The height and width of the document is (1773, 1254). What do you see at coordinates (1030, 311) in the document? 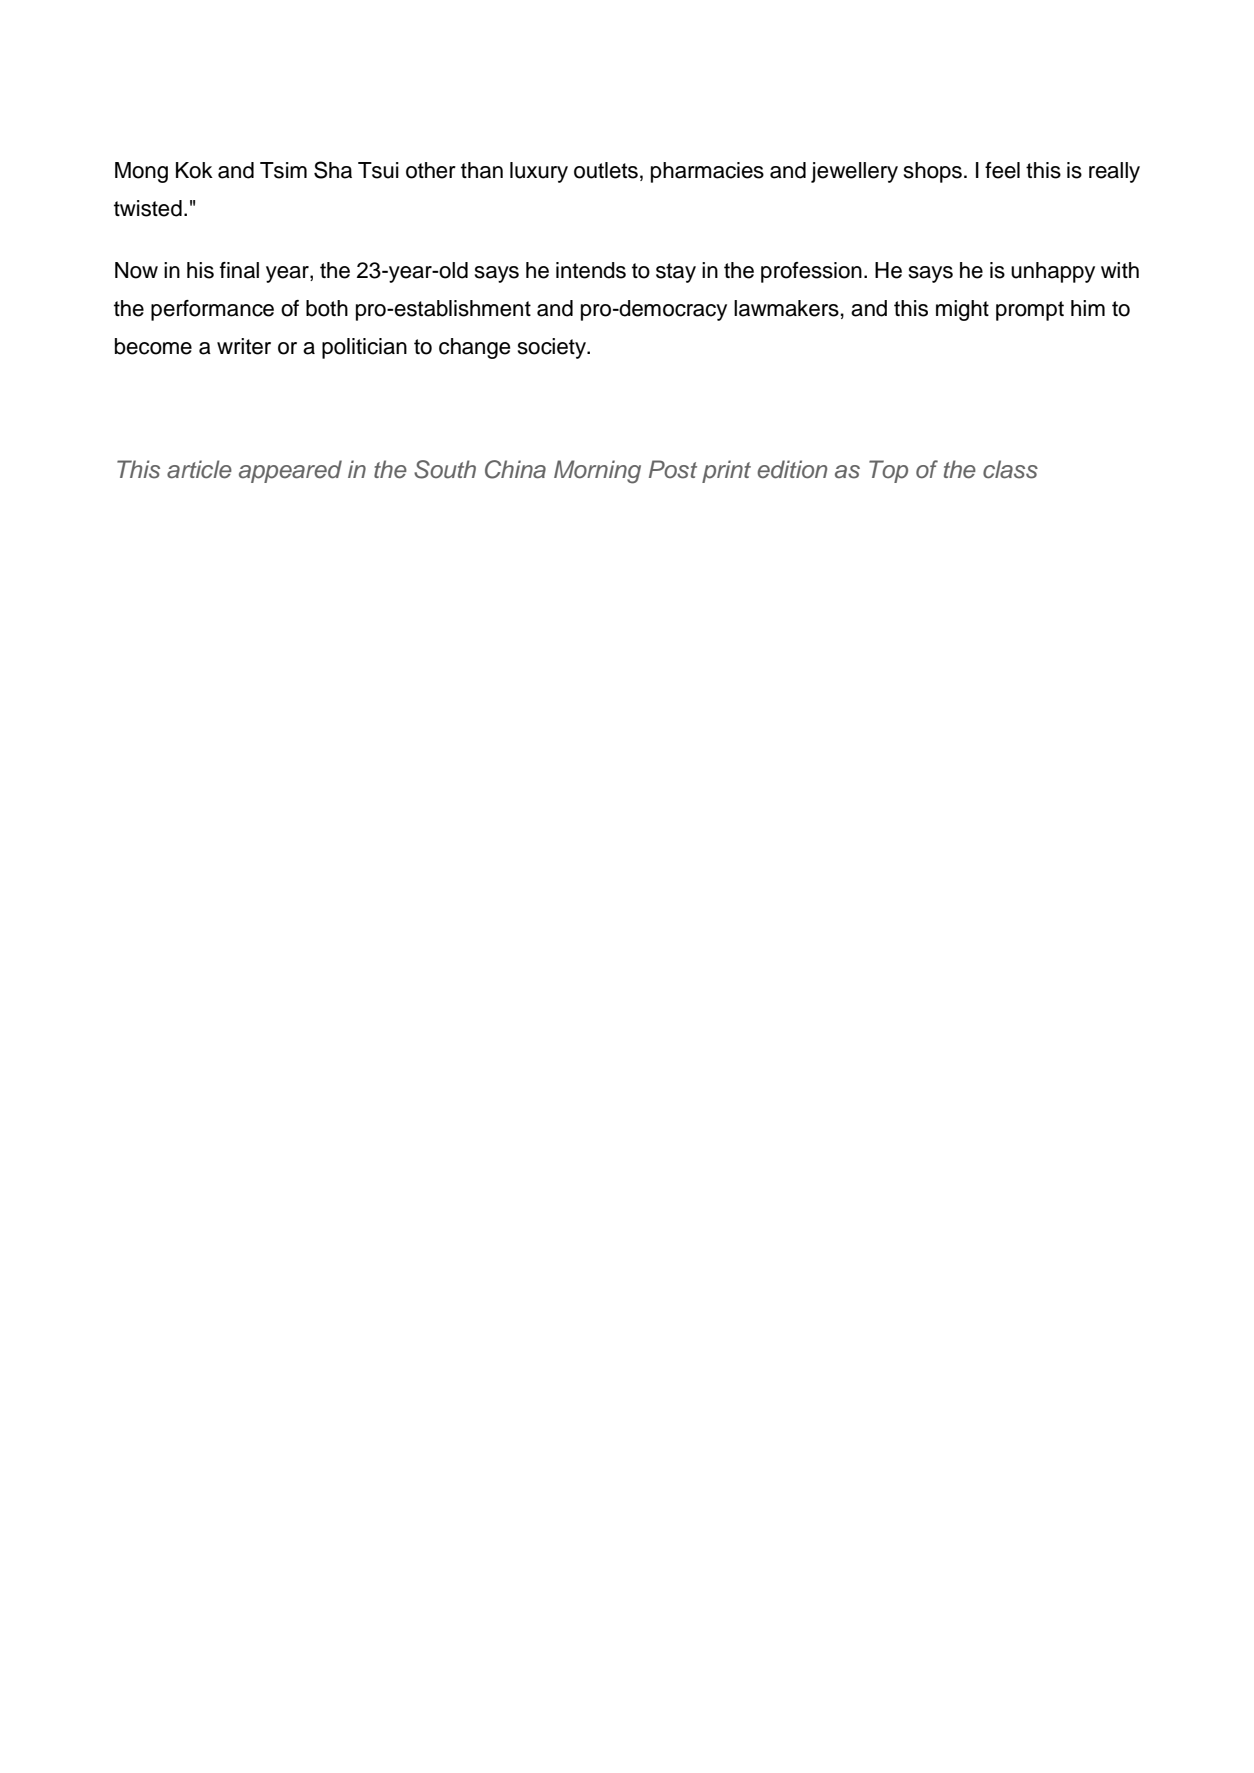
I see `prompt` at bounding box center [1030, 311].
